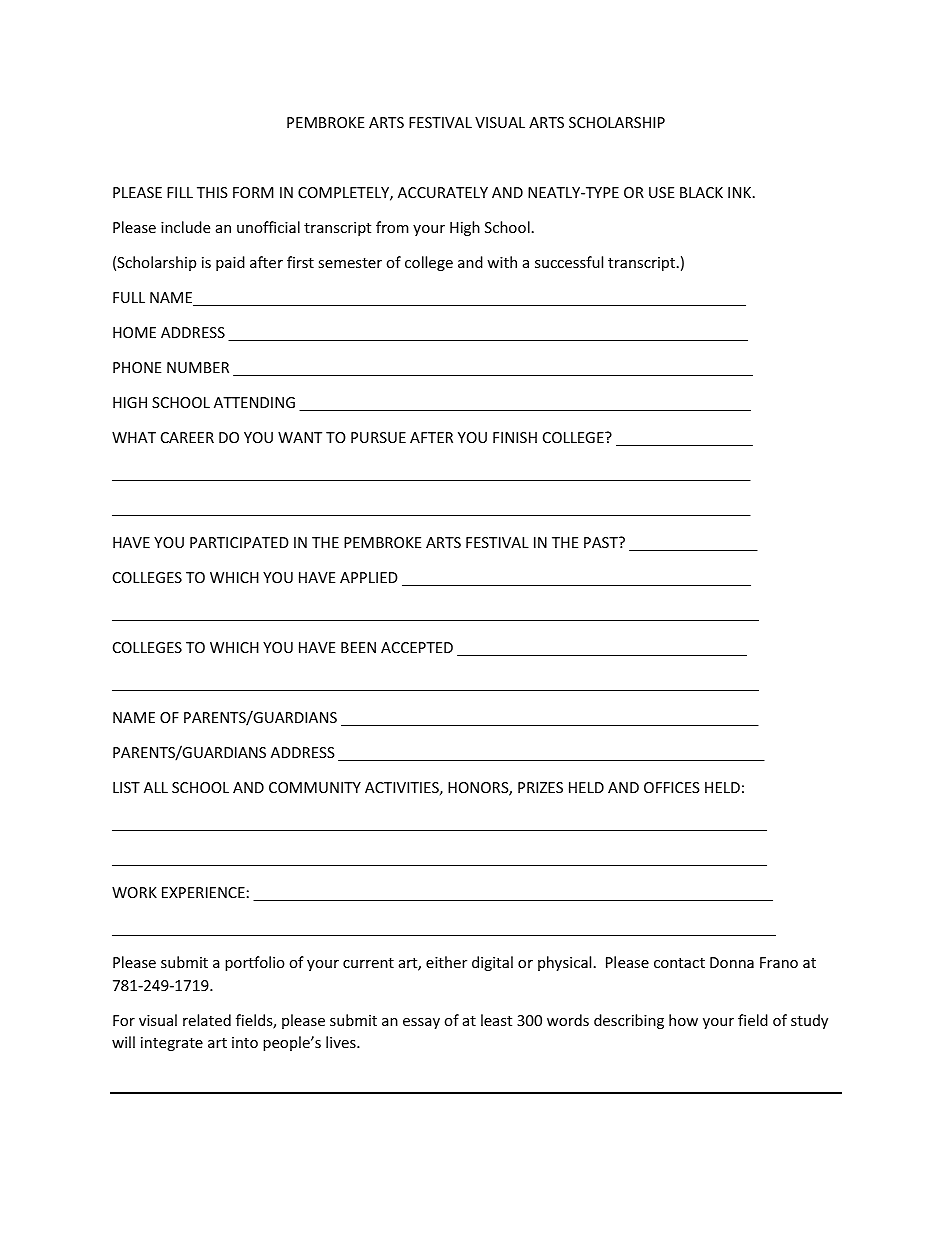 This image has width=952, height=1233. I want to click on ACCEPTED, so click(417, 647).
